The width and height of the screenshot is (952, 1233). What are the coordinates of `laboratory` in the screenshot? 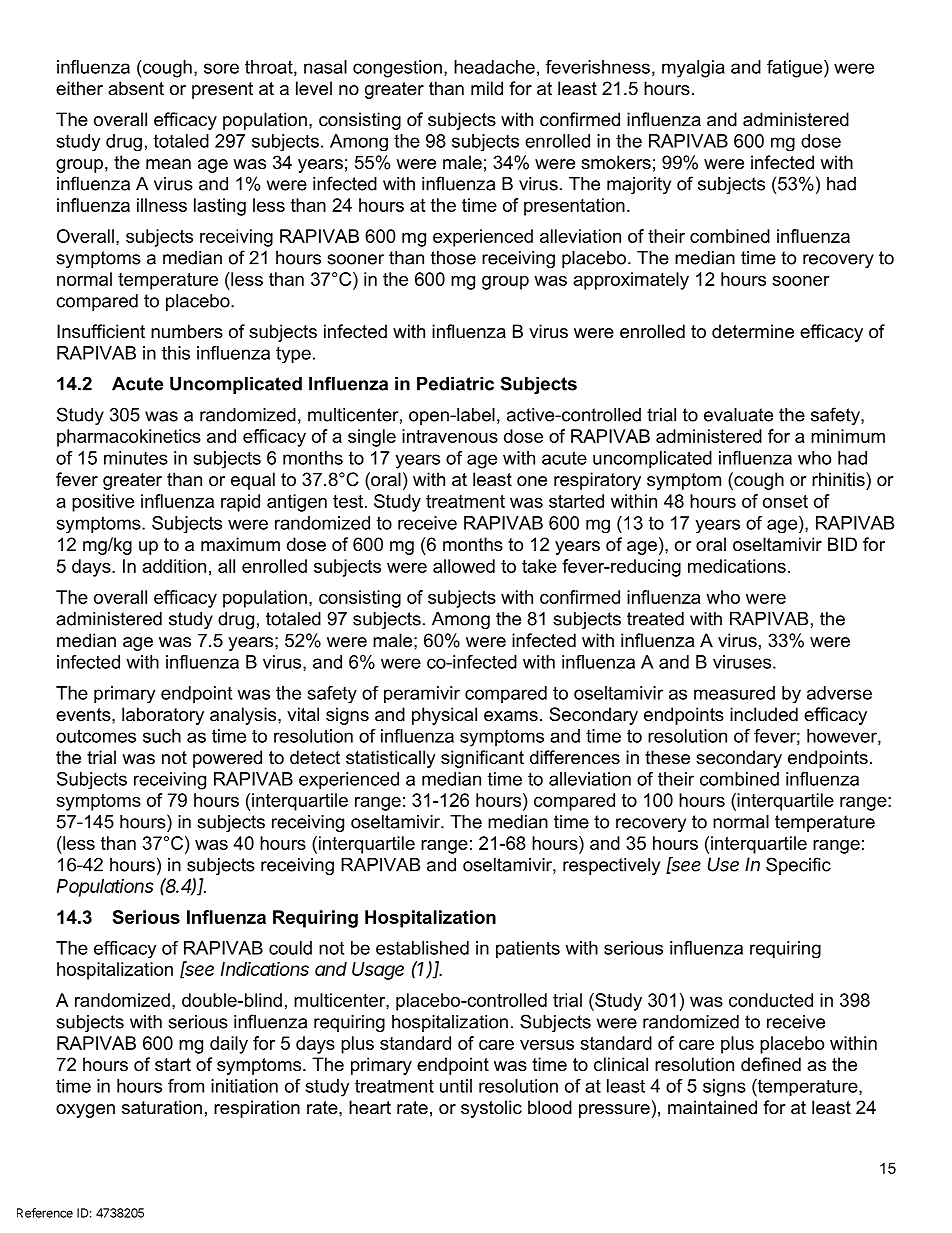 It's located at (163, 716).
